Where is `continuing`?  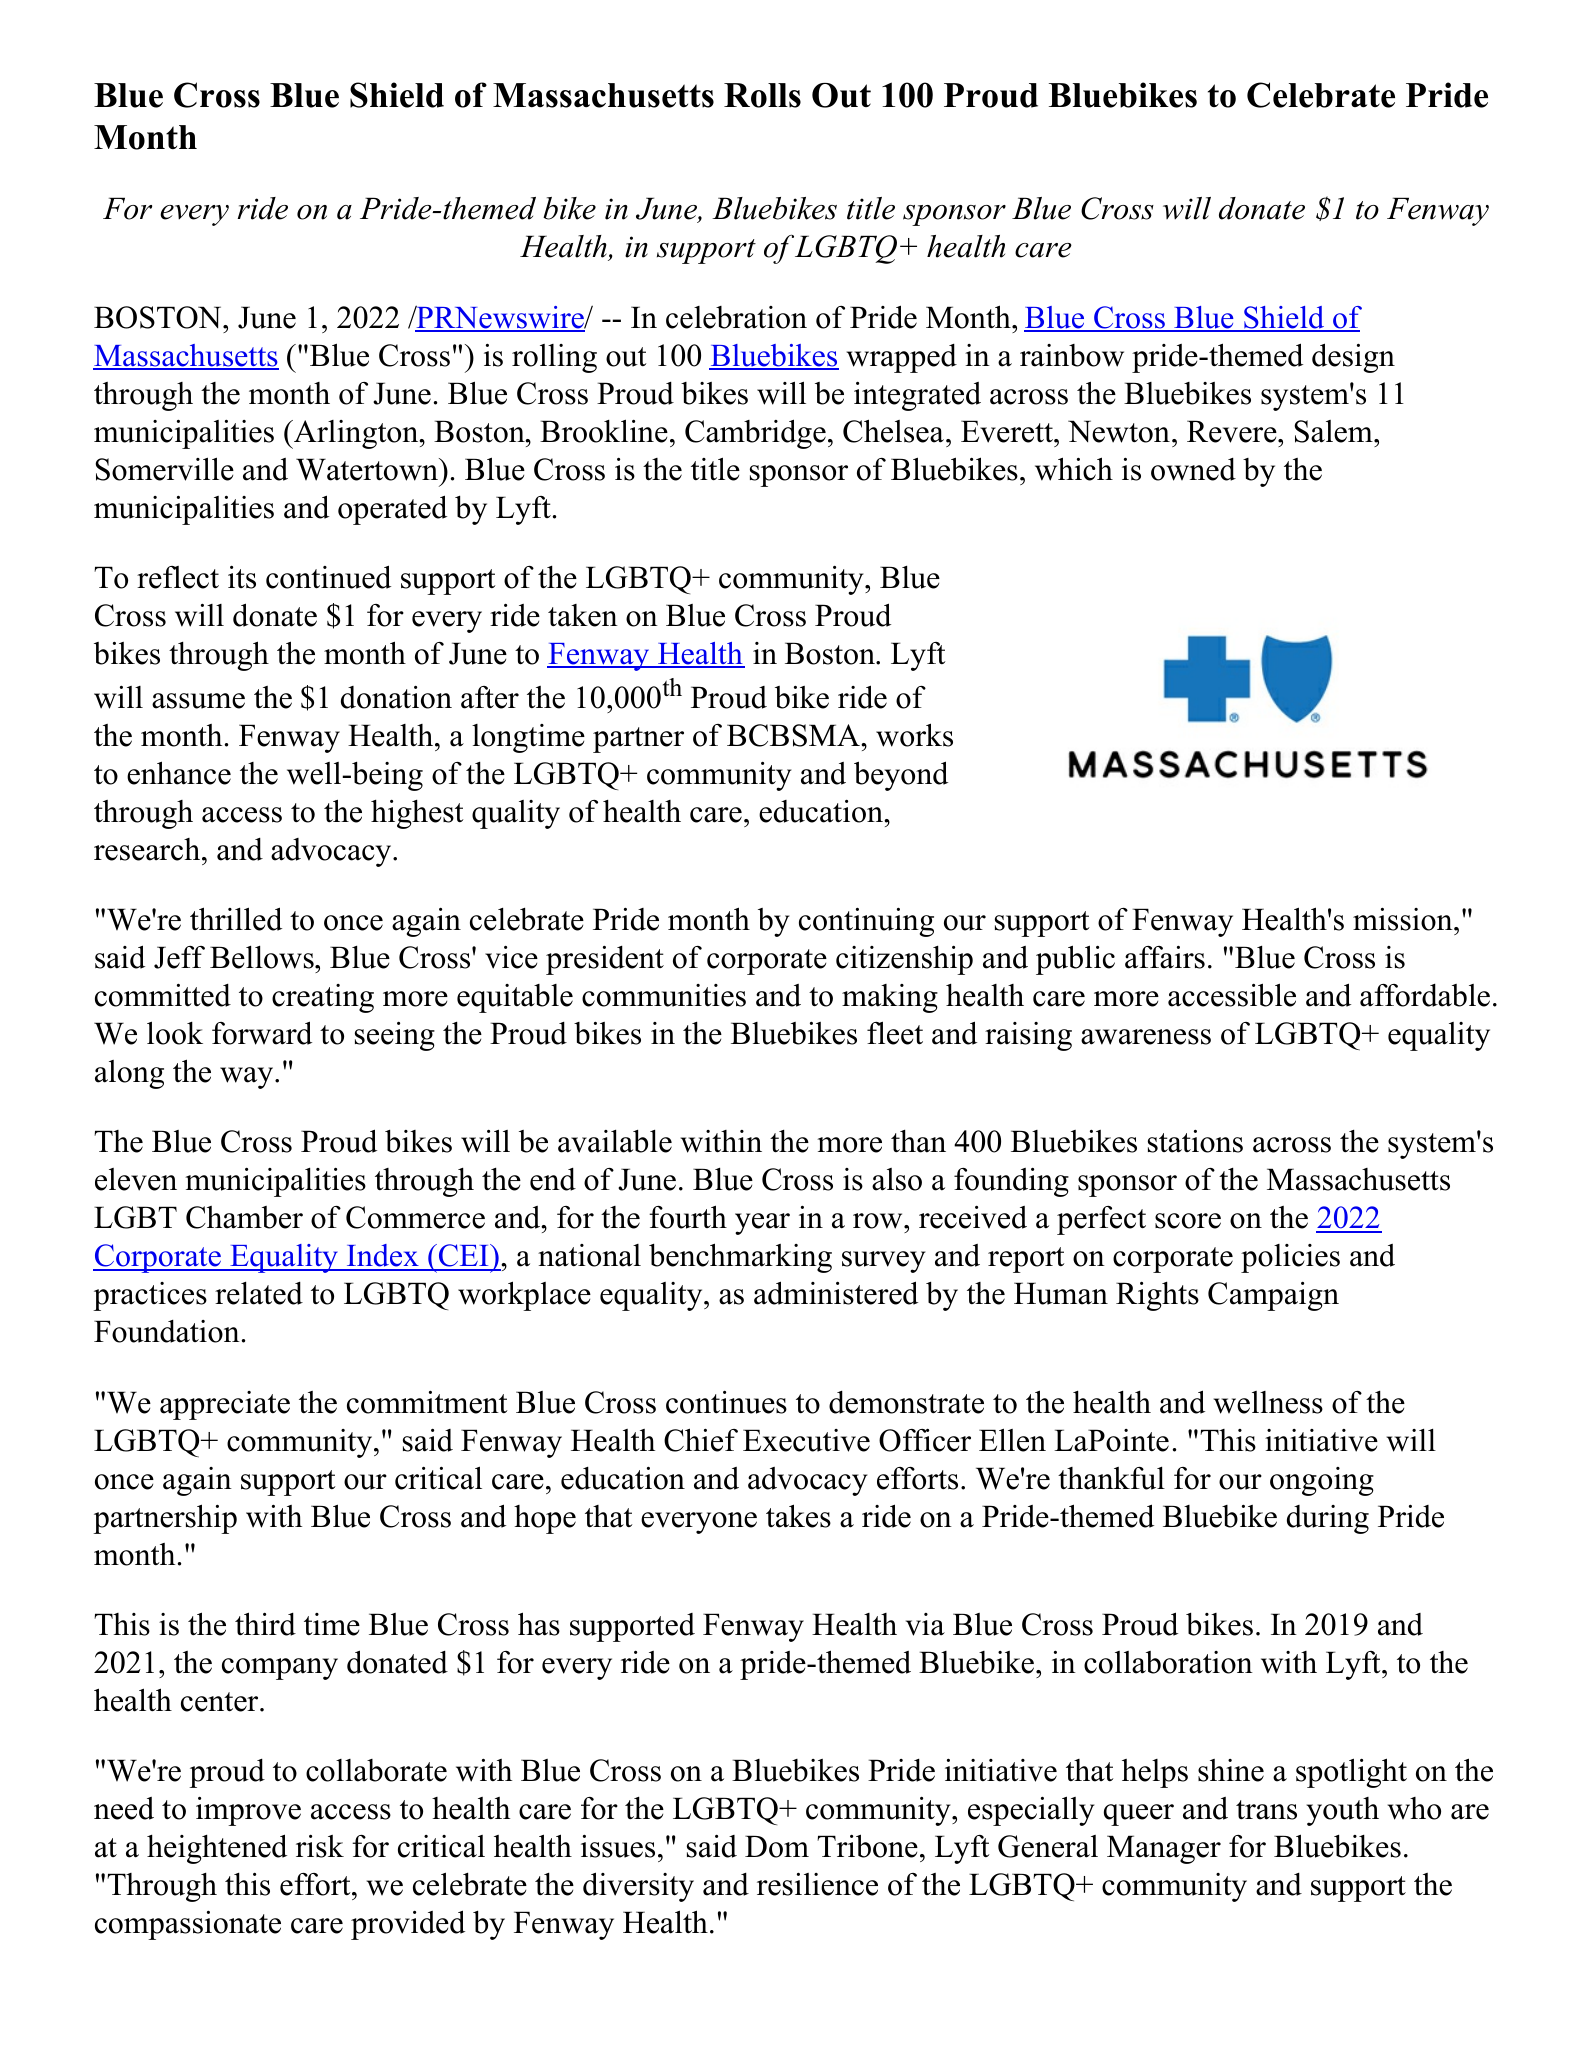
continuing is located at coordinates (866, 922).
